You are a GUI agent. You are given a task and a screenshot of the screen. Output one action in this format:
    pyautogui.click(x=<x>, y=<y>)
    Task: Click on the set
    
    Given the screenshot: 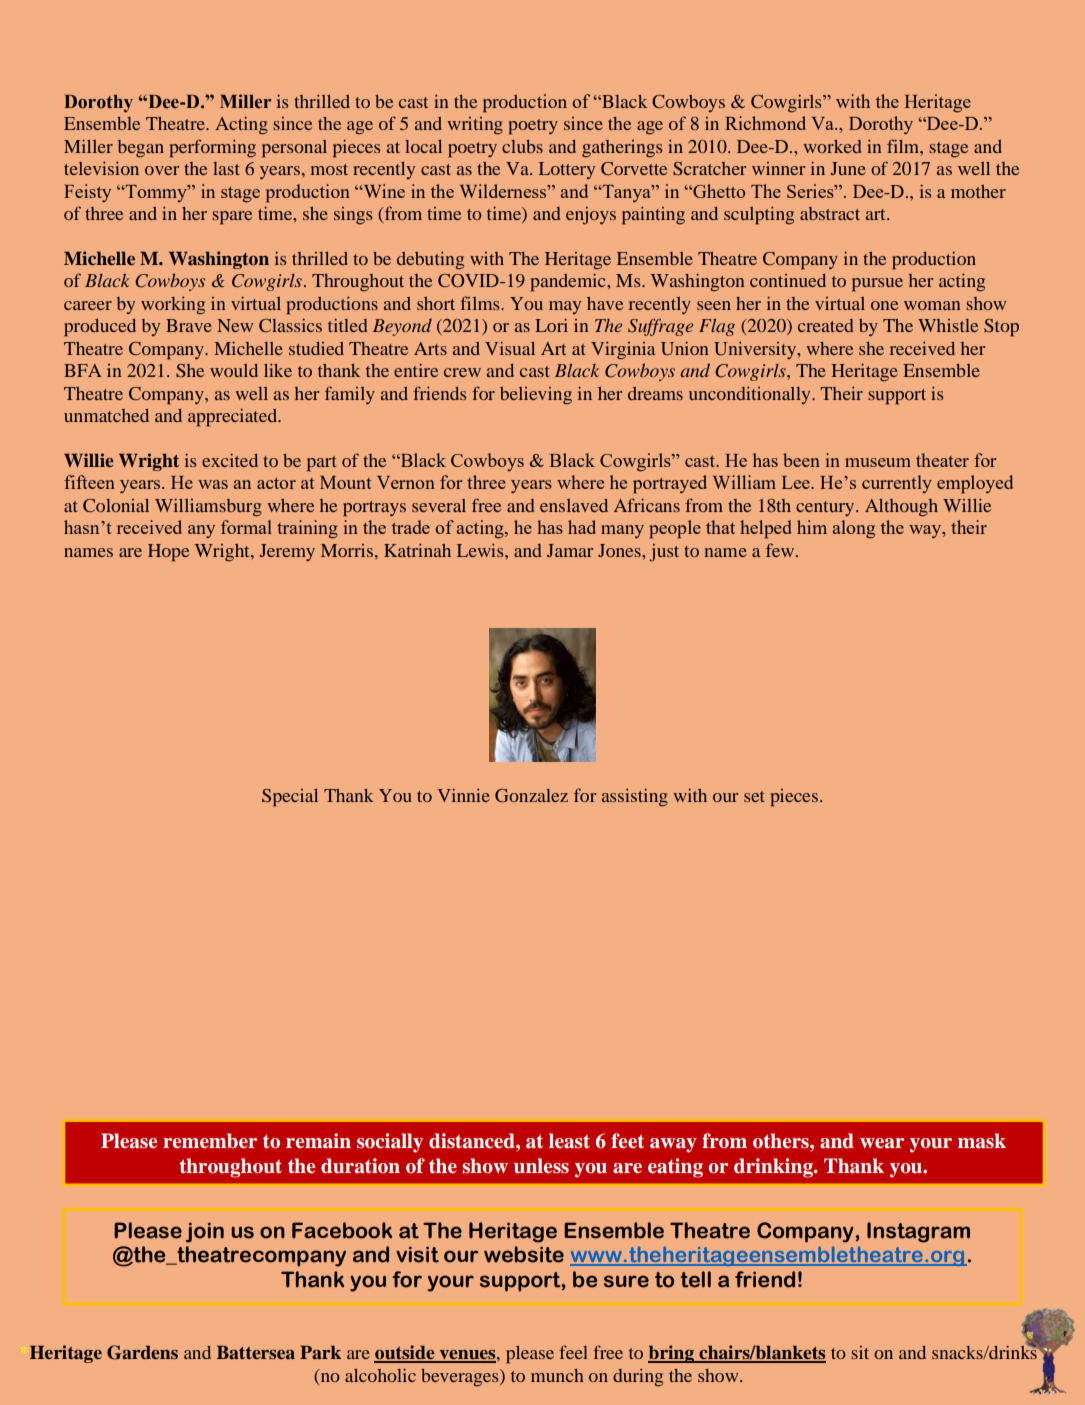 What is the action you would take?
    pyautogui.click(x=754, y=796)
